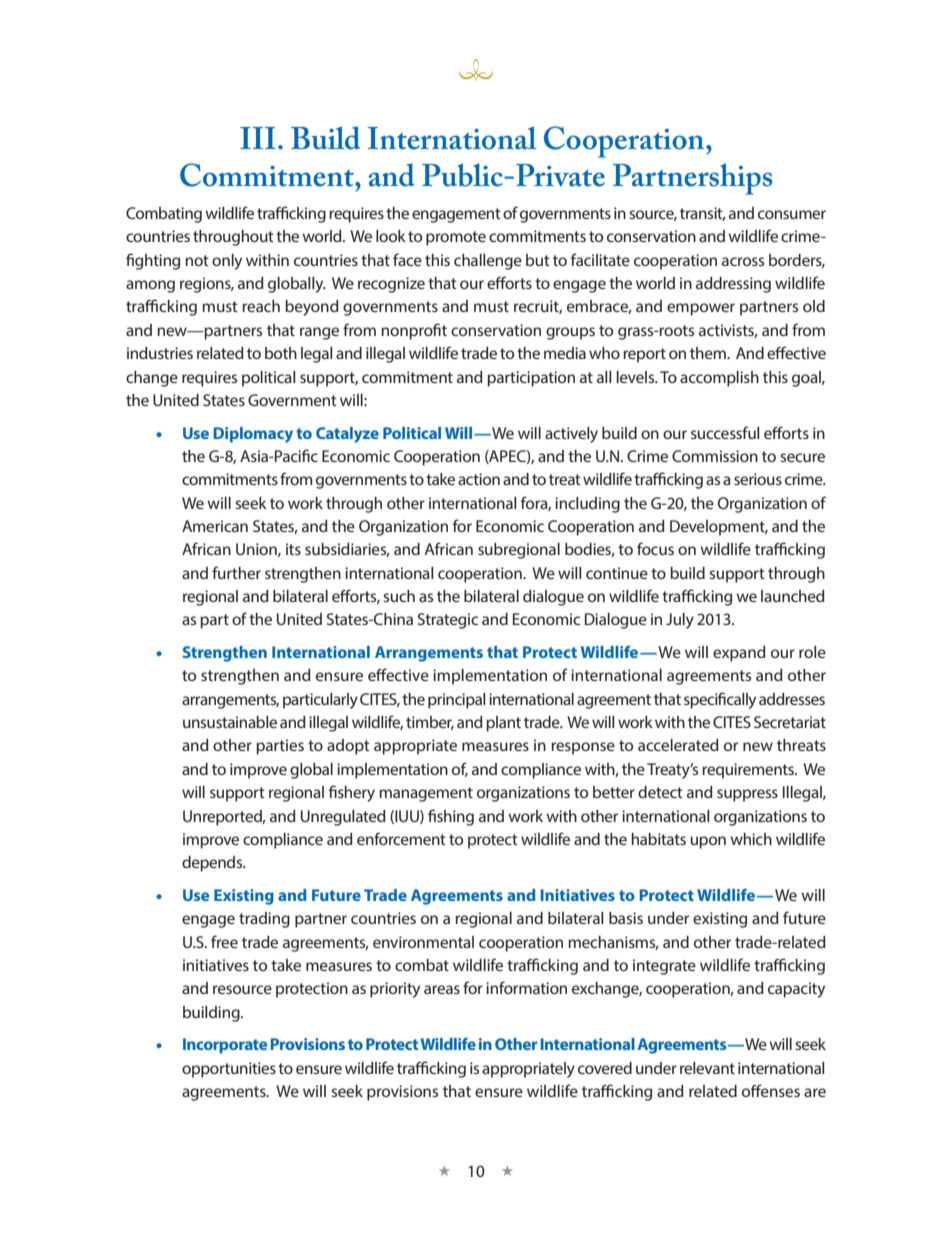 The width and height of the screenshot is (952, 1233). I want to click on III, so click(258, 138).
